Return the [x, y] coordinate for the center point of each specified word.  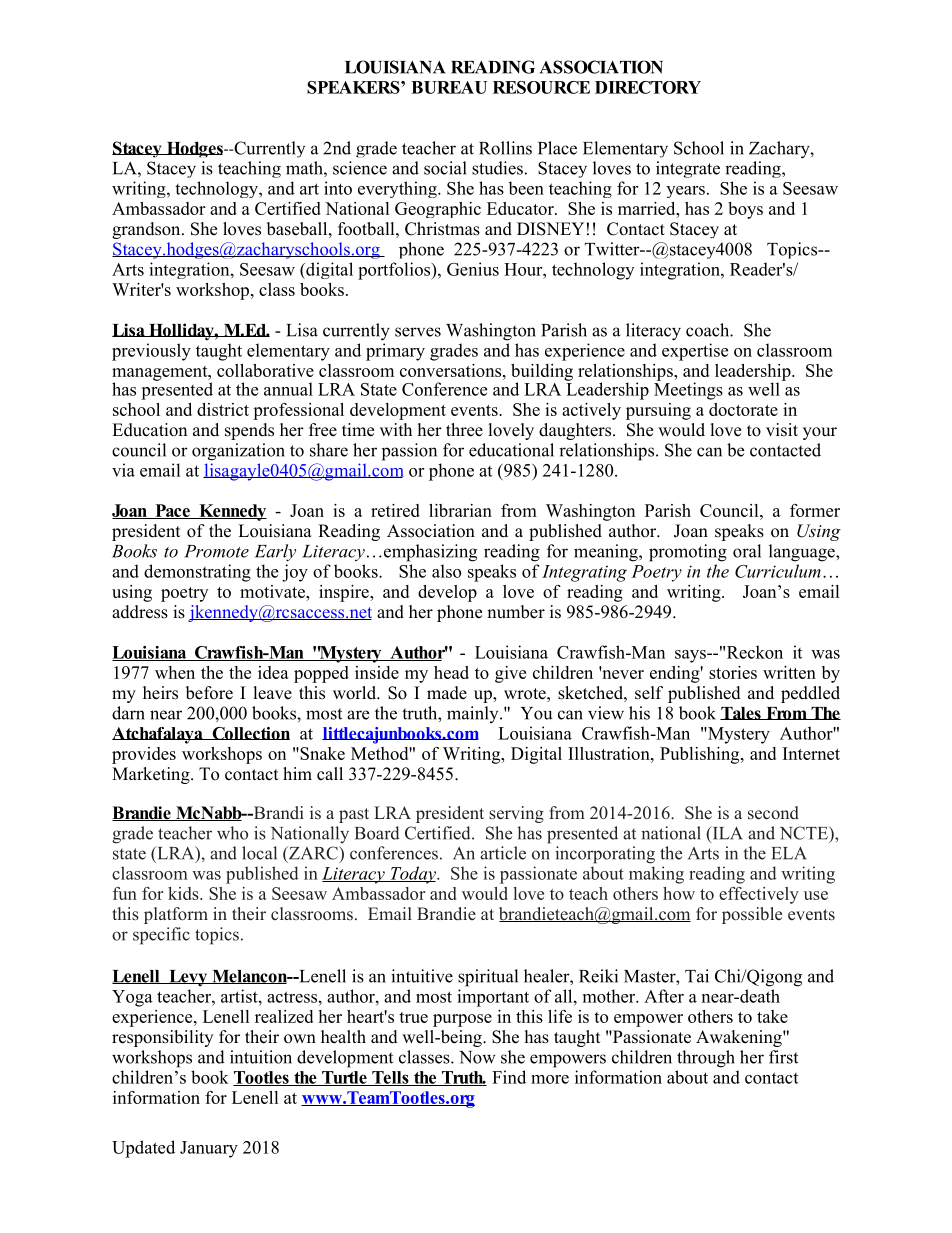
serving [516, 814]
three [464, 430]
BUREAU [449, 87]
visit [782, 430]
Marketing [152, 775]
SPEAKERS [354, 87]
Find [509, 1077]
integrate [688, 169]
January [209, 1149]
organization [238, 452]
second [773, 813]
